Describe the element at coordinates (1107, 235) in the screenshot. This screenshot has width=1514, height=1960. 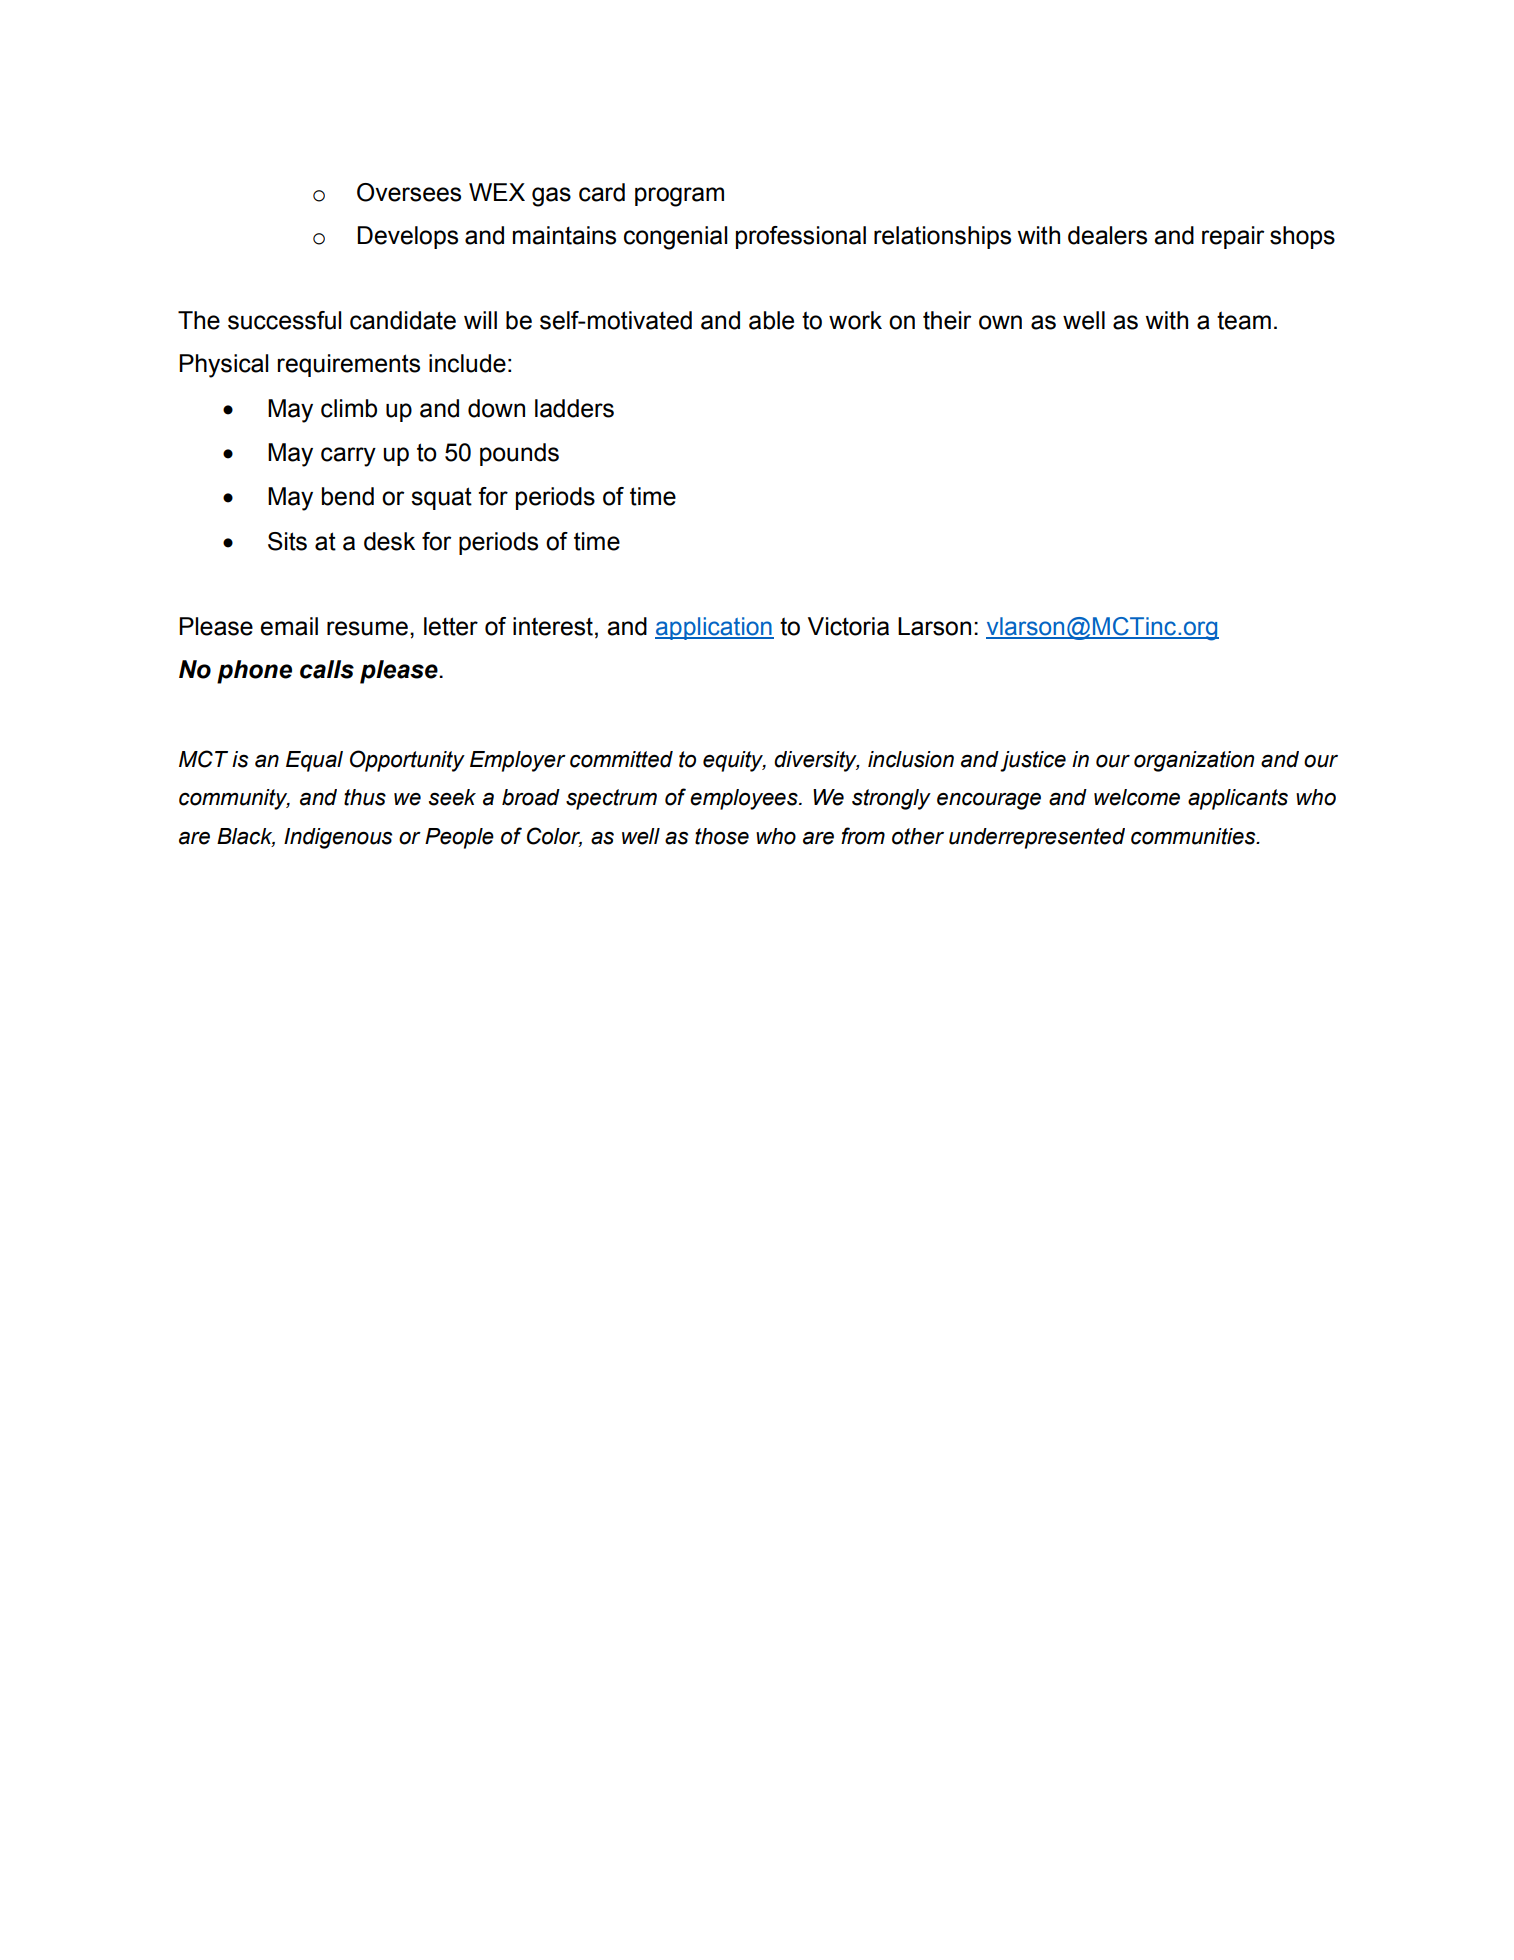
I see `dealers` at that location.
